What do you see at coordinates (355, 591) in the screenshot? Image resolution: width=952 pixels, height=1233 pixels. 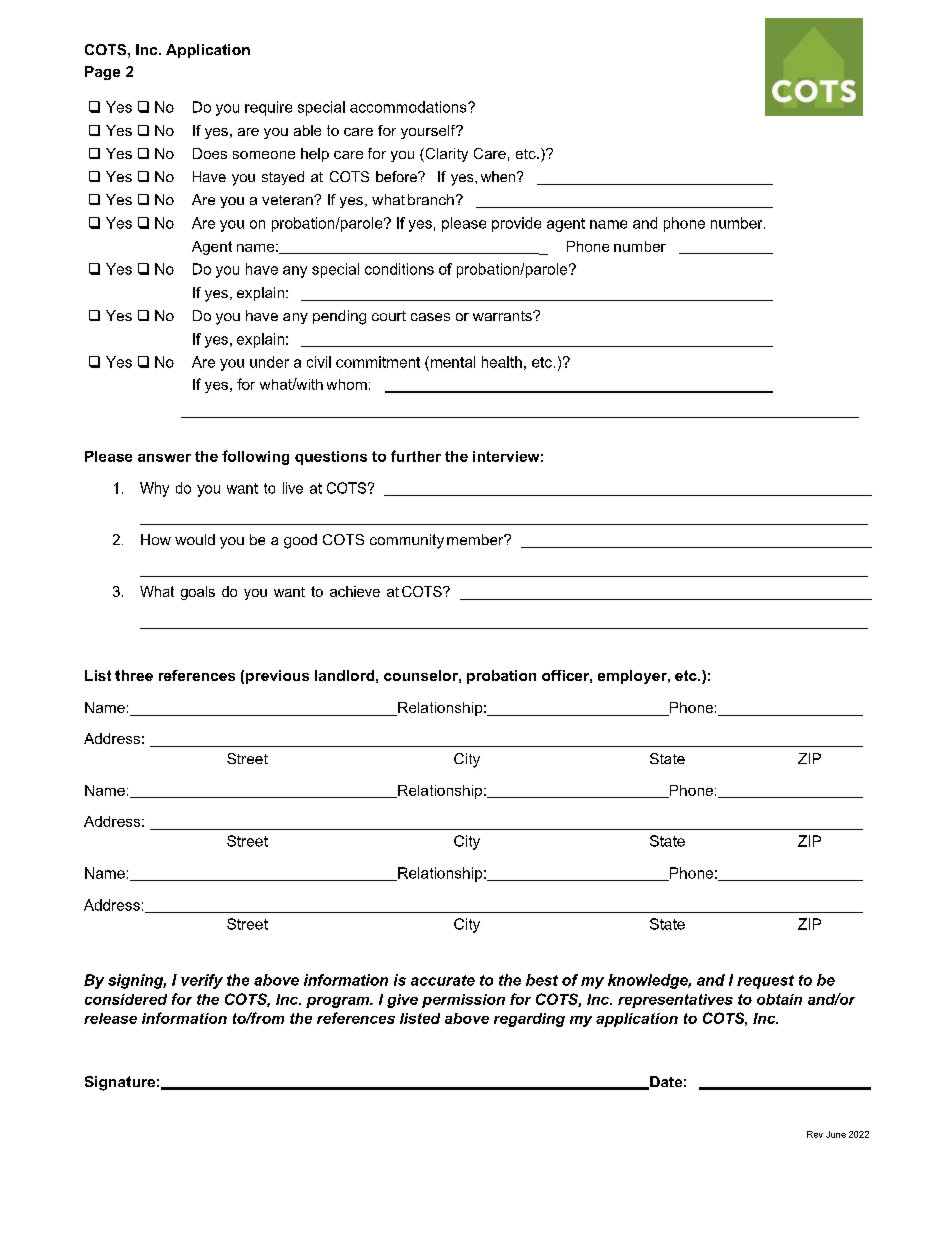 I see `achieve` at bounding box center [355, 591].
